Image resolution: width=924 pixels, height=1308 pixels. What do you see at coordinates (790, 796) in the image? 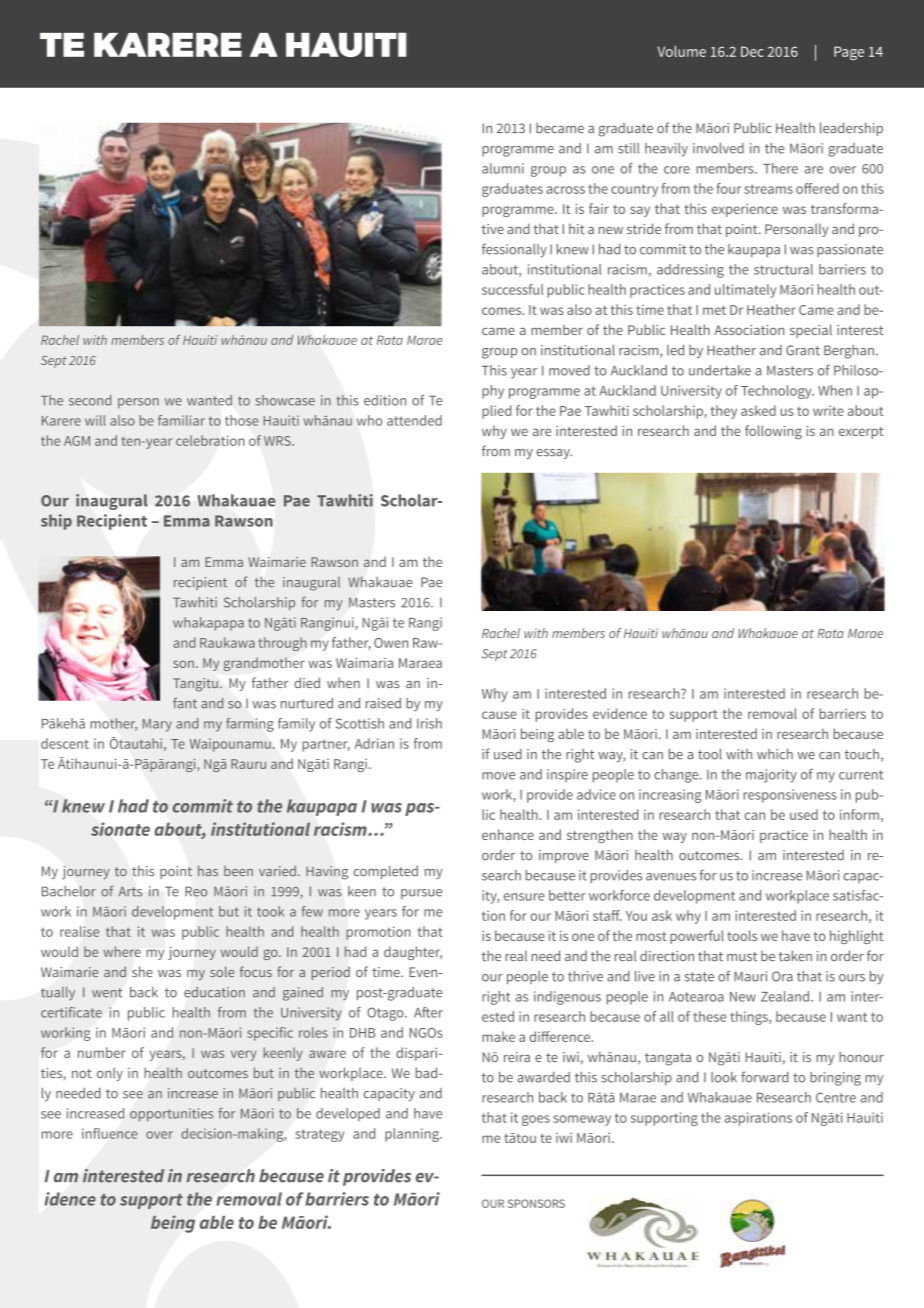
I see `responsiveness` at bounding box center [790, 796].
